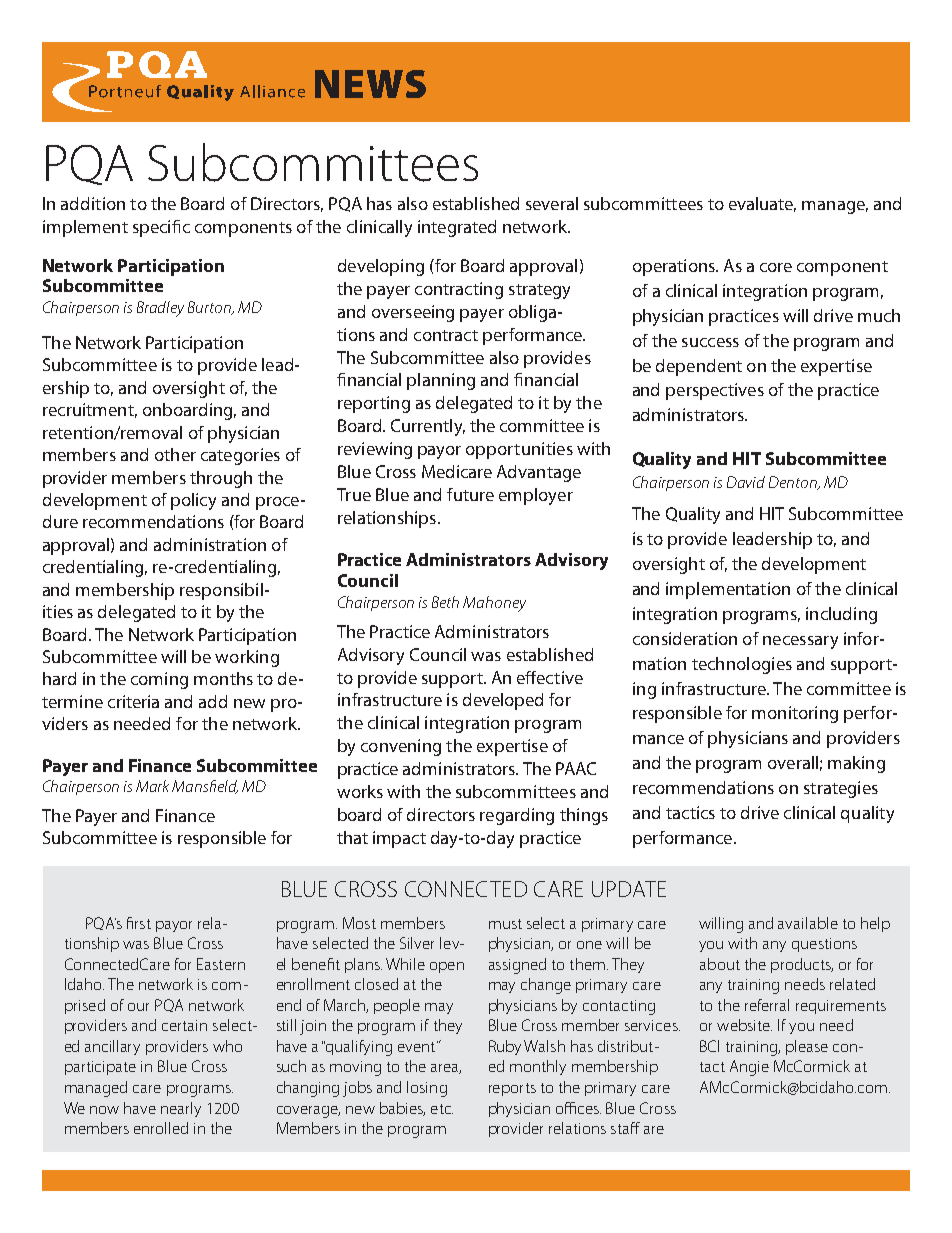 The width and height of the document is (952, 1233). What do you see at coordinates (445, 602) in the document?
I see `Beth` at bounding box center [445, 602].
